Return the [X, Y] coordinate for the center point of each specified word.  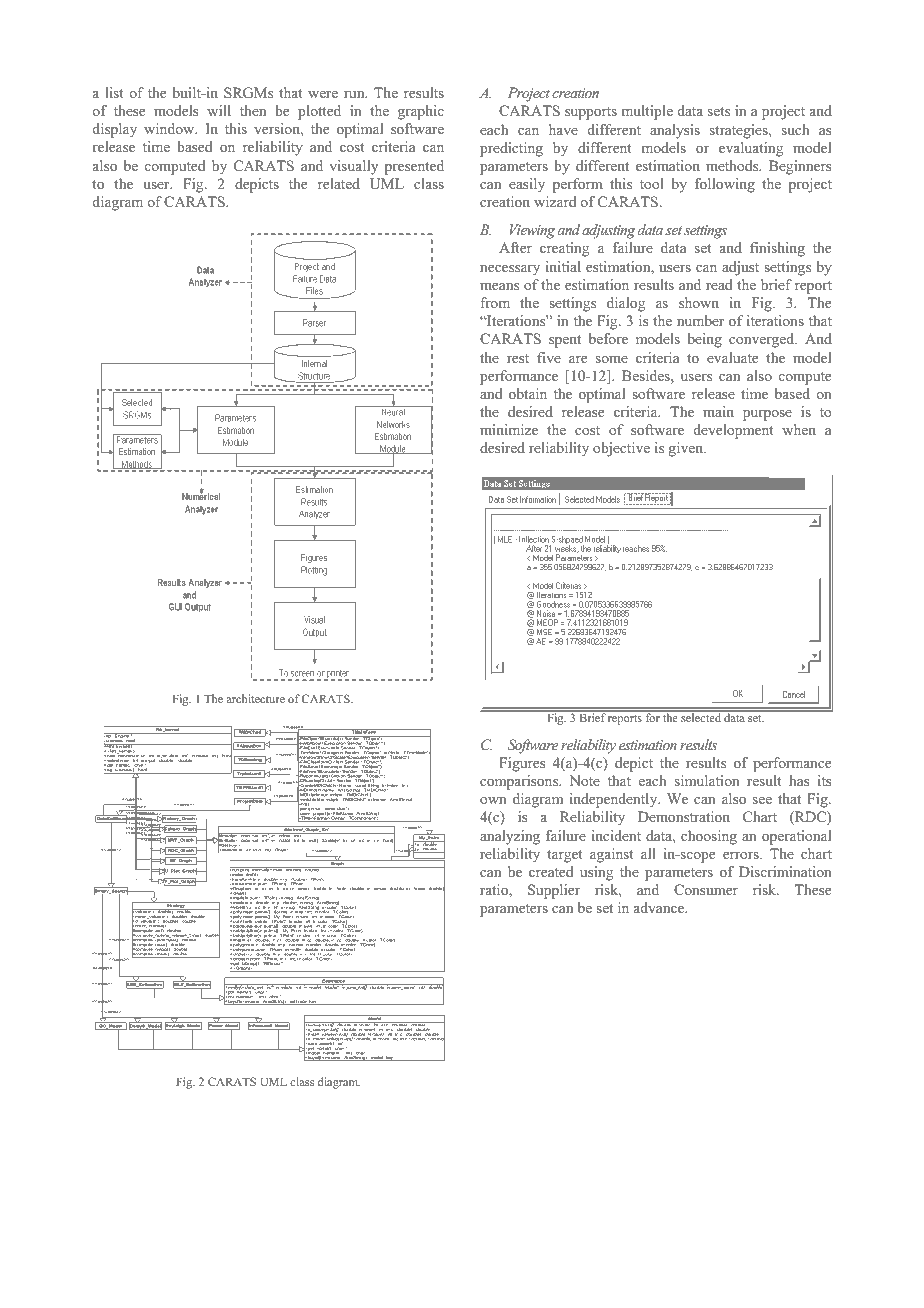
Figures [522, 764]
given [687, 449]
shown [699, 302]
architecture [255, 698]
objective [621, 449]
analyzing [510, 837]
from [495, 302]
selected [701, 717]
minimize [509, 429]
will [219, 110]
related [339, 183]
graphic [421, 112]
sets [719, 111]
